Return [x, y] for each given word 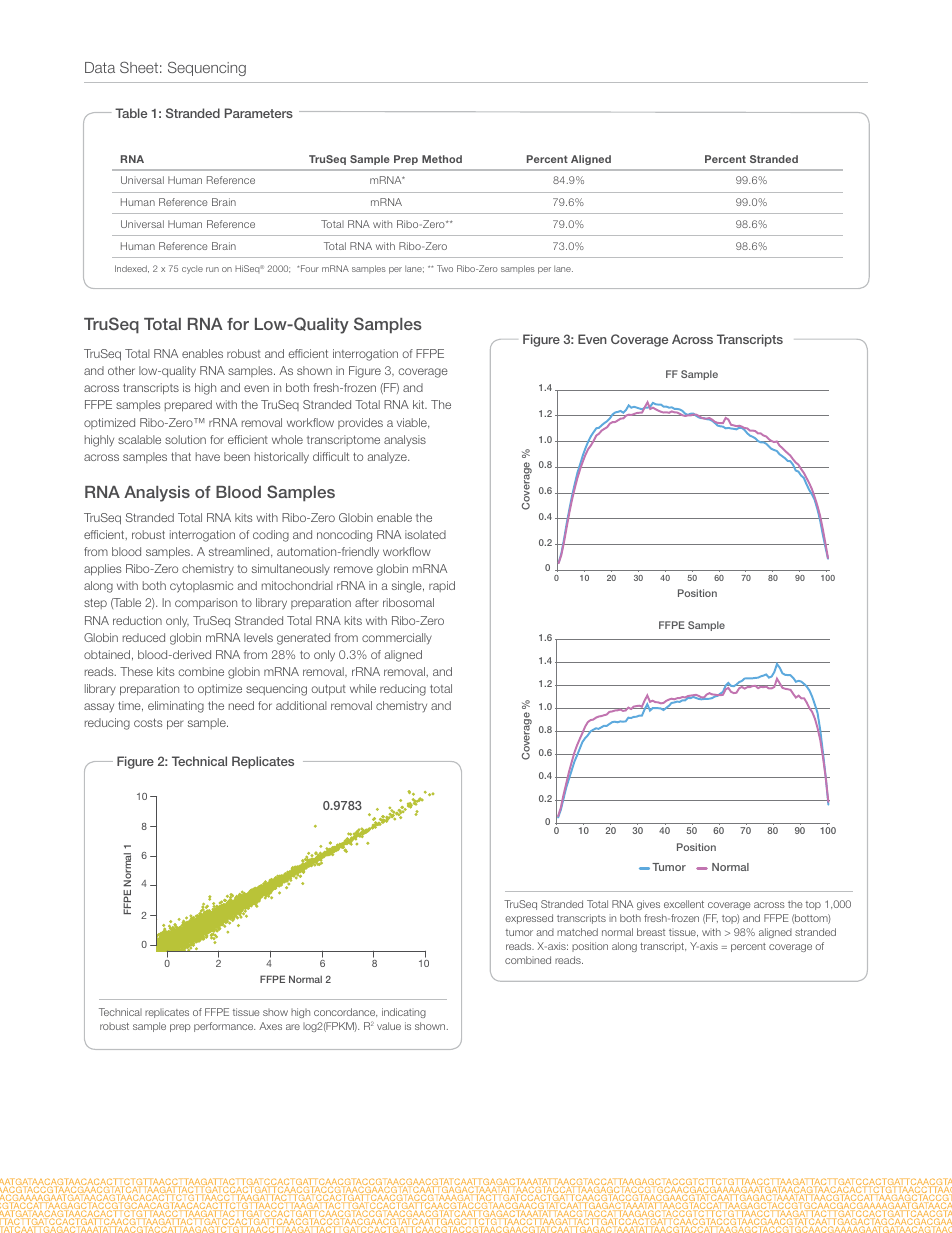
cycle [192, 269]
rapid [442, 586]
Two [445, 268]
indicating [404, 1013]
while [363, 688]
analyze [388, 458]
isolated [425, 534]
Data [100, 67]
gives [648, 905]
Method [442, 159]
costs [148, 722]
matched [577, 932]
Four [310, 268]
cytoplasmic [201, 587]
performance [224, 1027]
